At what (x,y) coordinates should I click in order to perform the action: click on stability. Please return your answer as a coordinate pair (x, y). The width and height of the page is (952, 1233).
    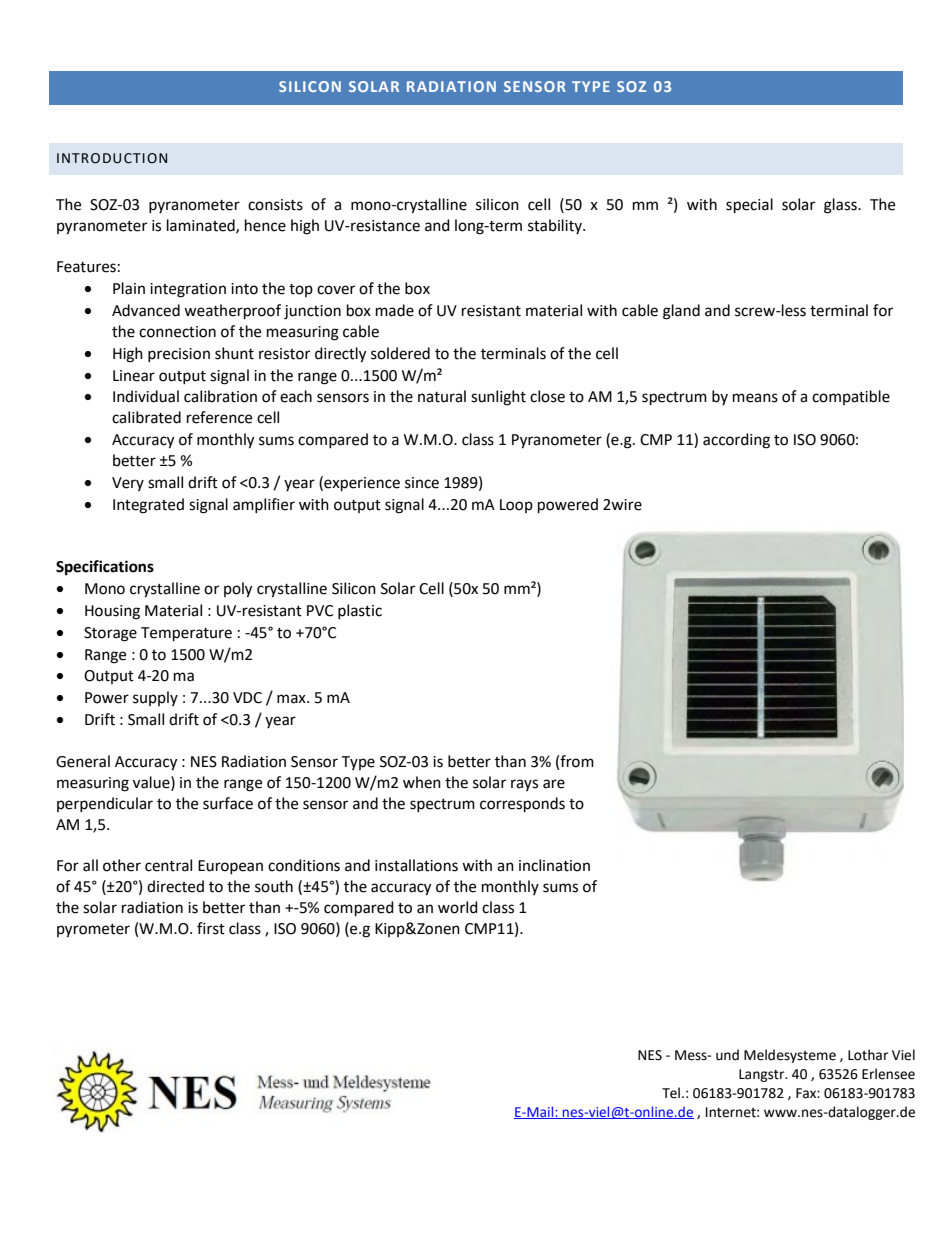
    Looking at the image, I should click on (556, 226).
